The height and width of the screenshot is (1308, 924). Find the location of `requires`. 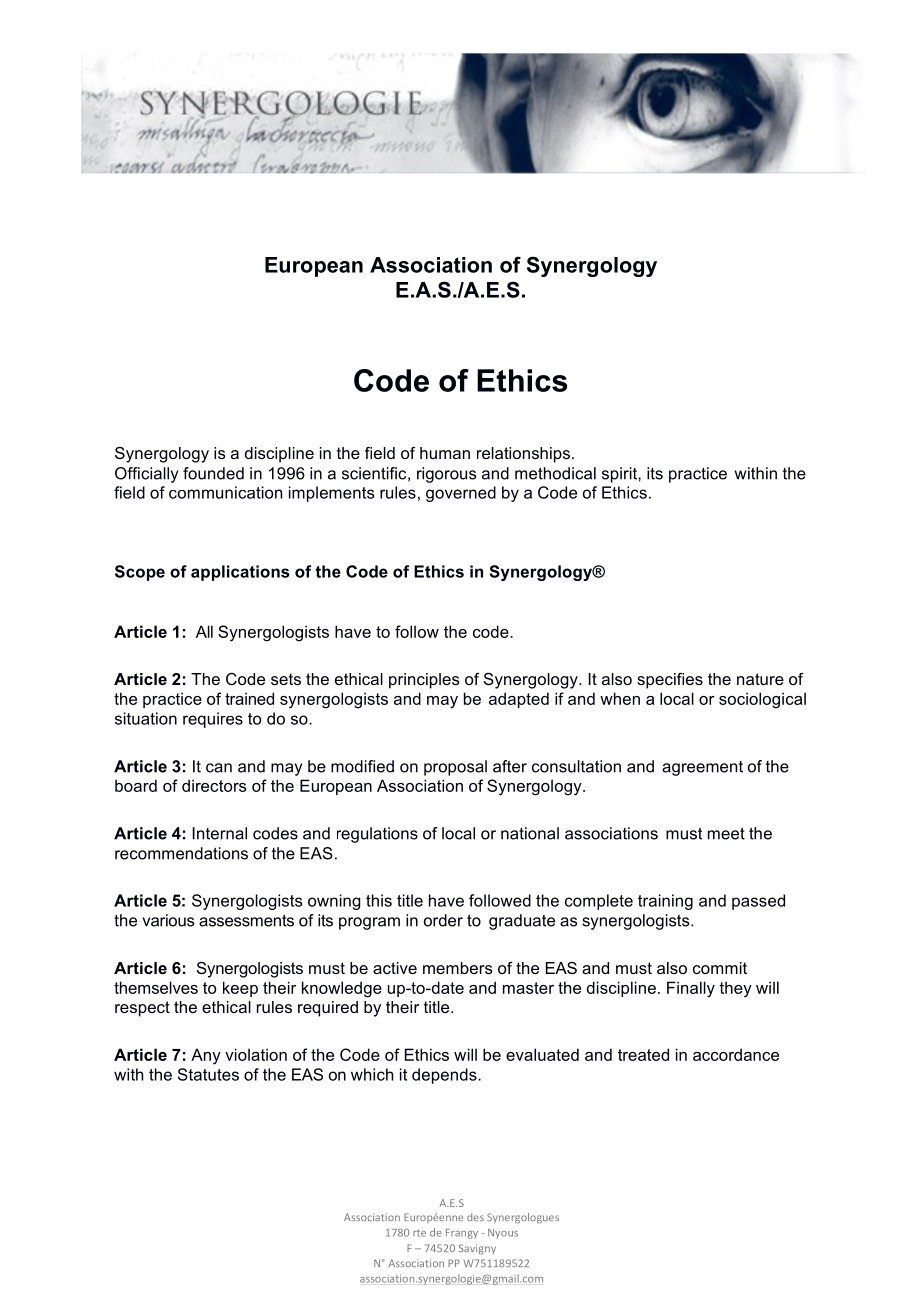

requires is located at coordinates (213, 720).
